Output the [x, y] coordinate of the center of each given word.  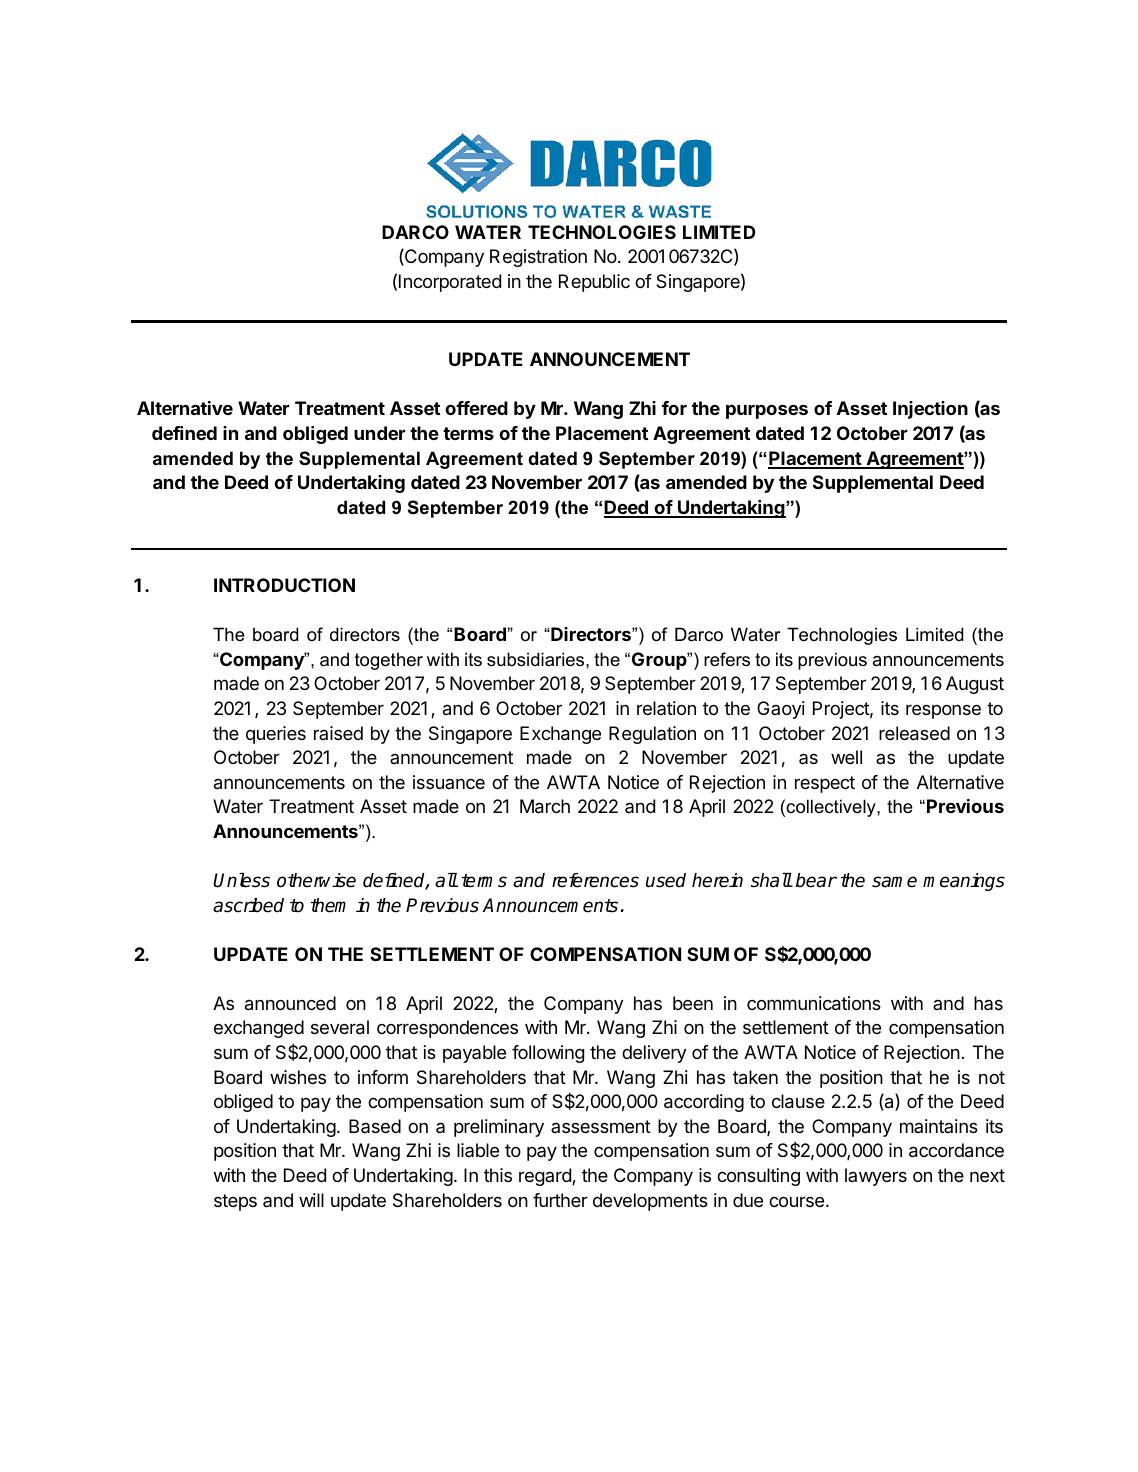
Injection [930, 410]
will [311, 1200]
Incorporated [450, 283]
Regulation [652, 735]
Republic [594, 283]
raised [338, 733]
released [914, 733]
